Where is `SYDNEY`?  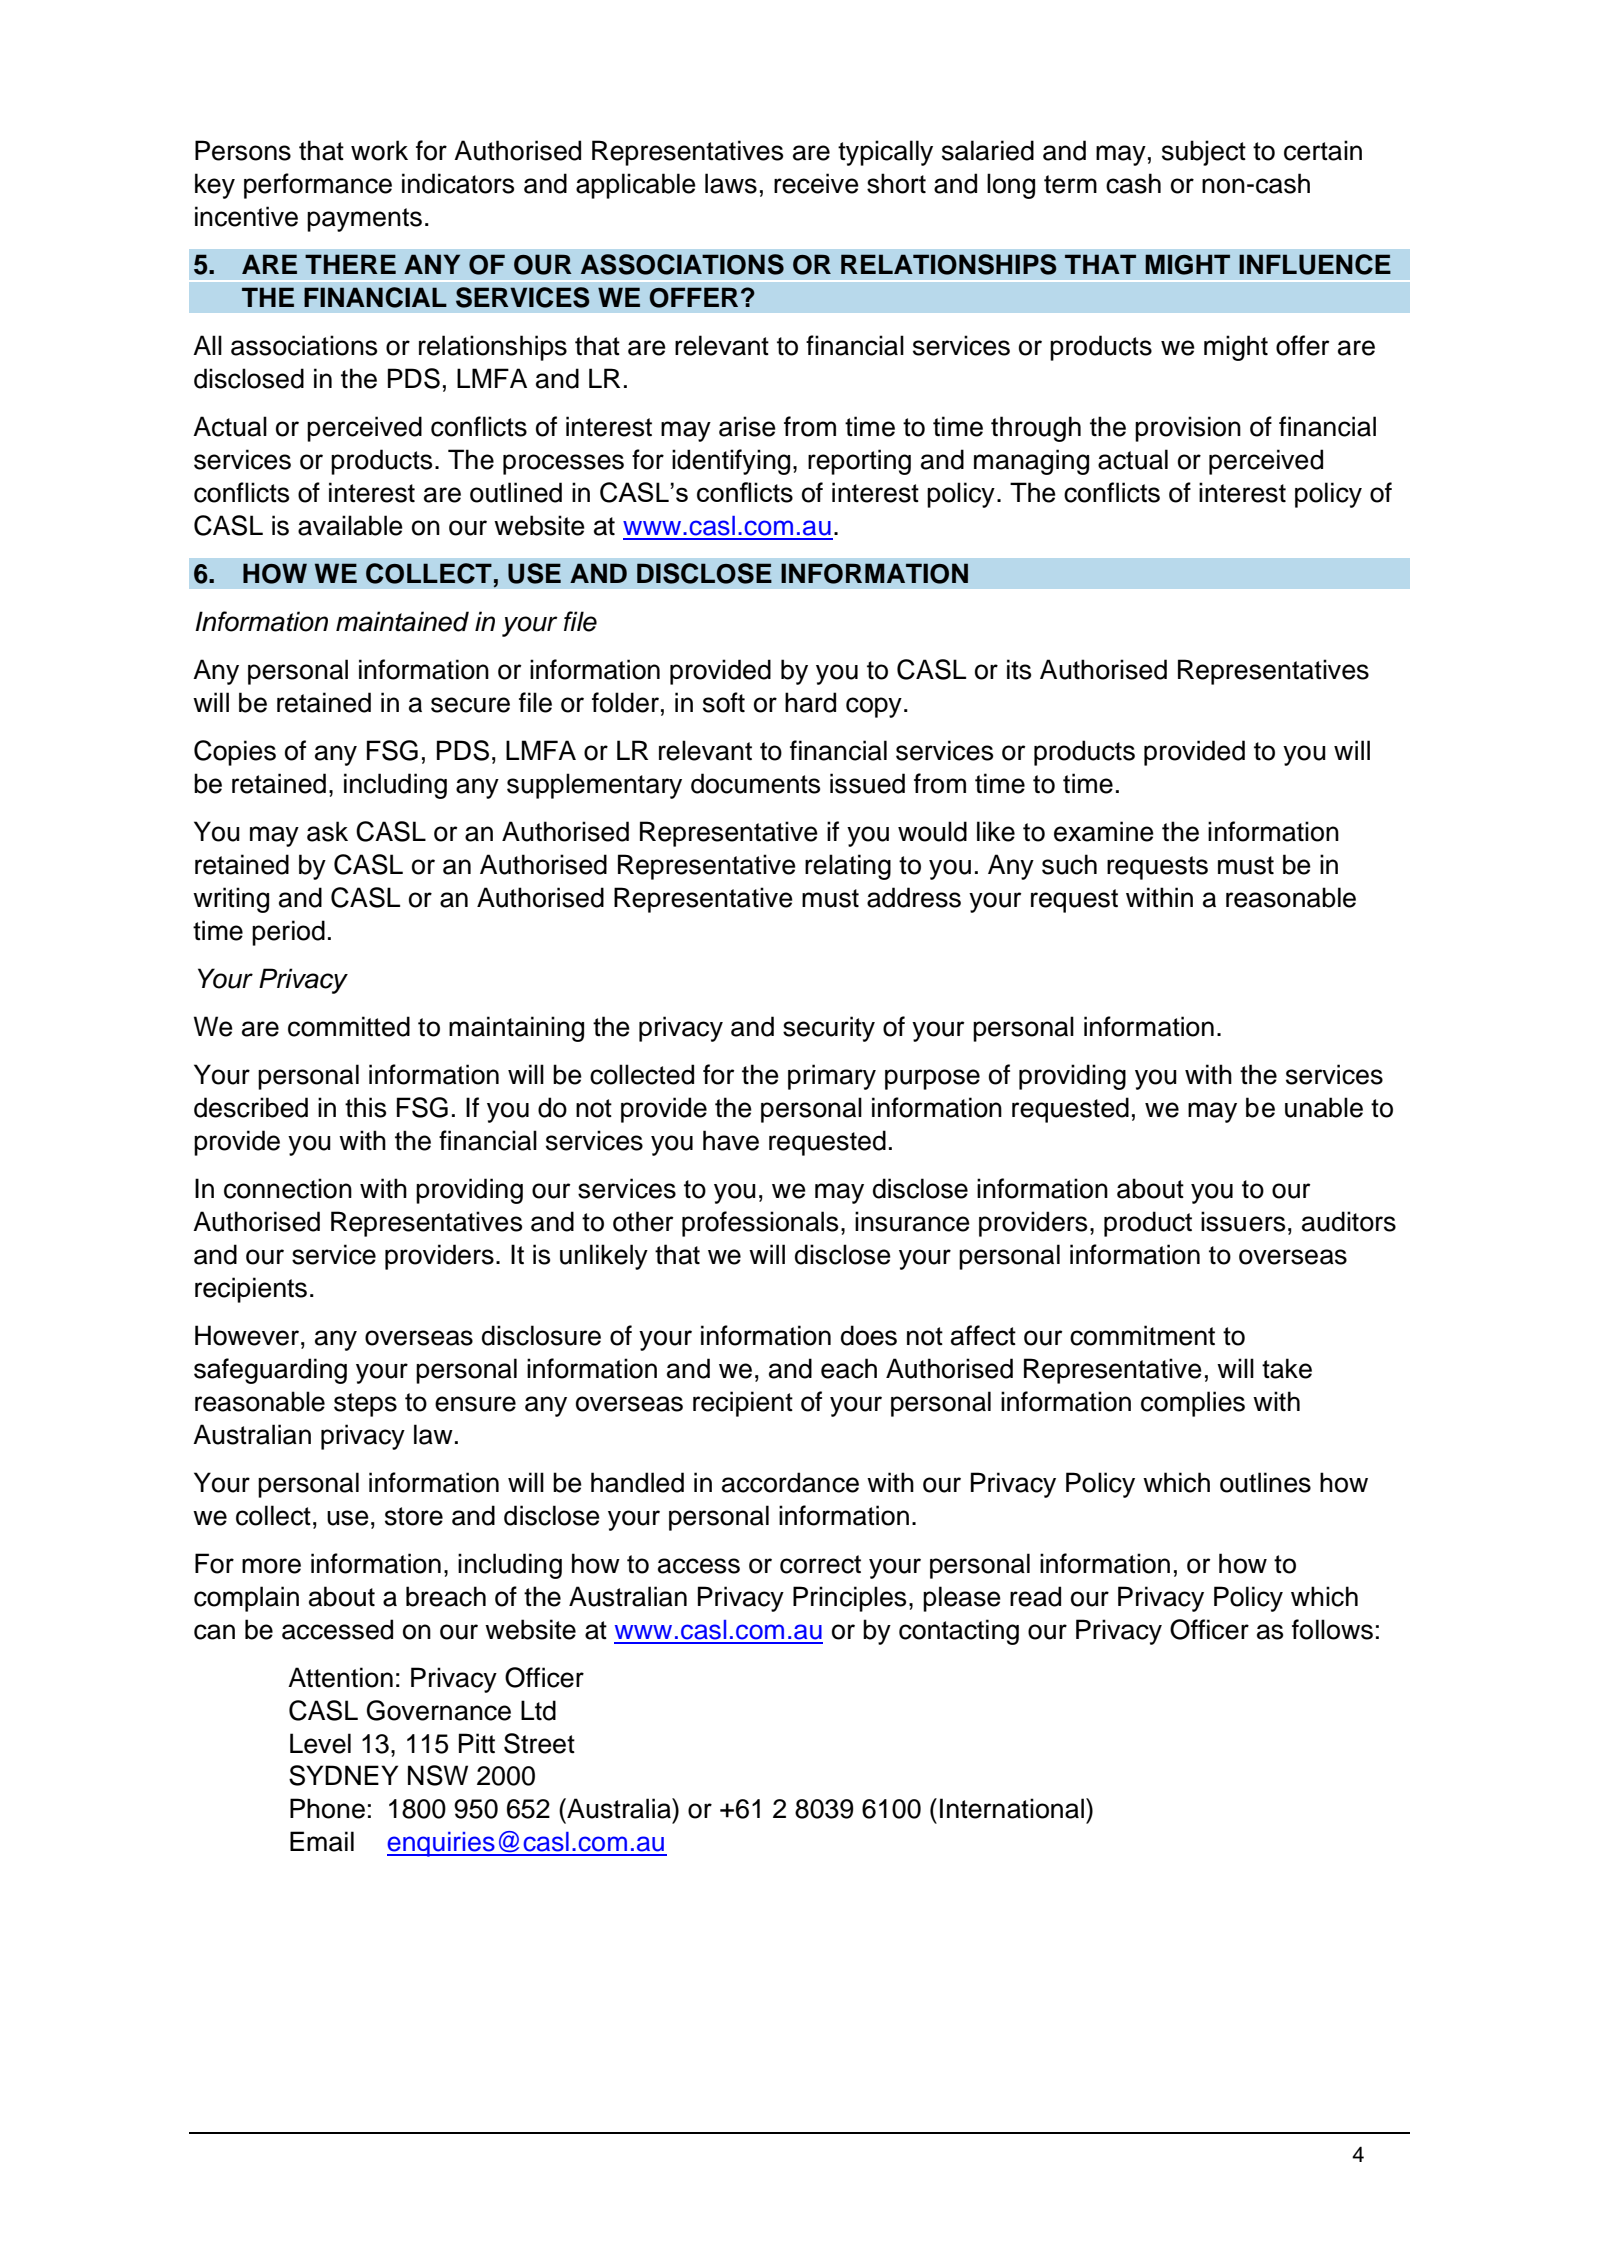 SYDNEY is located at coordinates (343, 1775).
